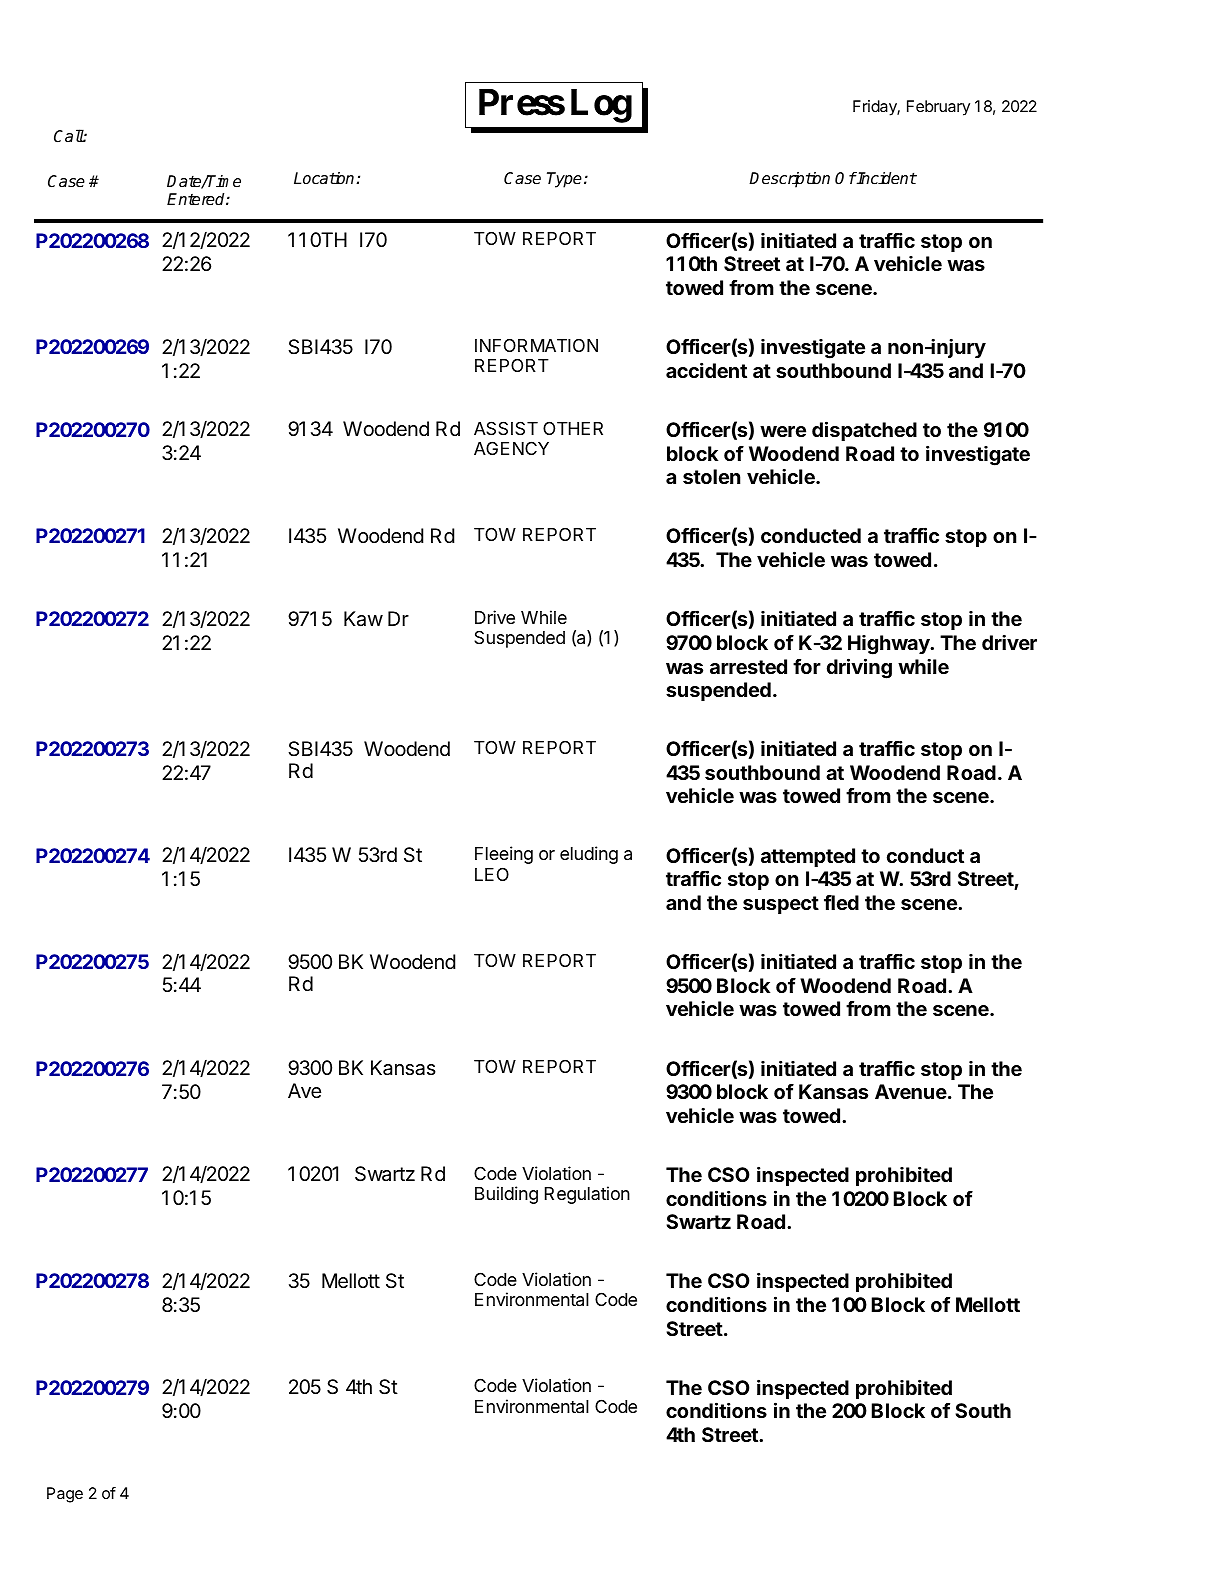 The height and width of the screenshot is (1583, 1224). What do you see at coordinates (808, 857) in the screenshot?
I see `attempted` at bounding box center [808, 857].
